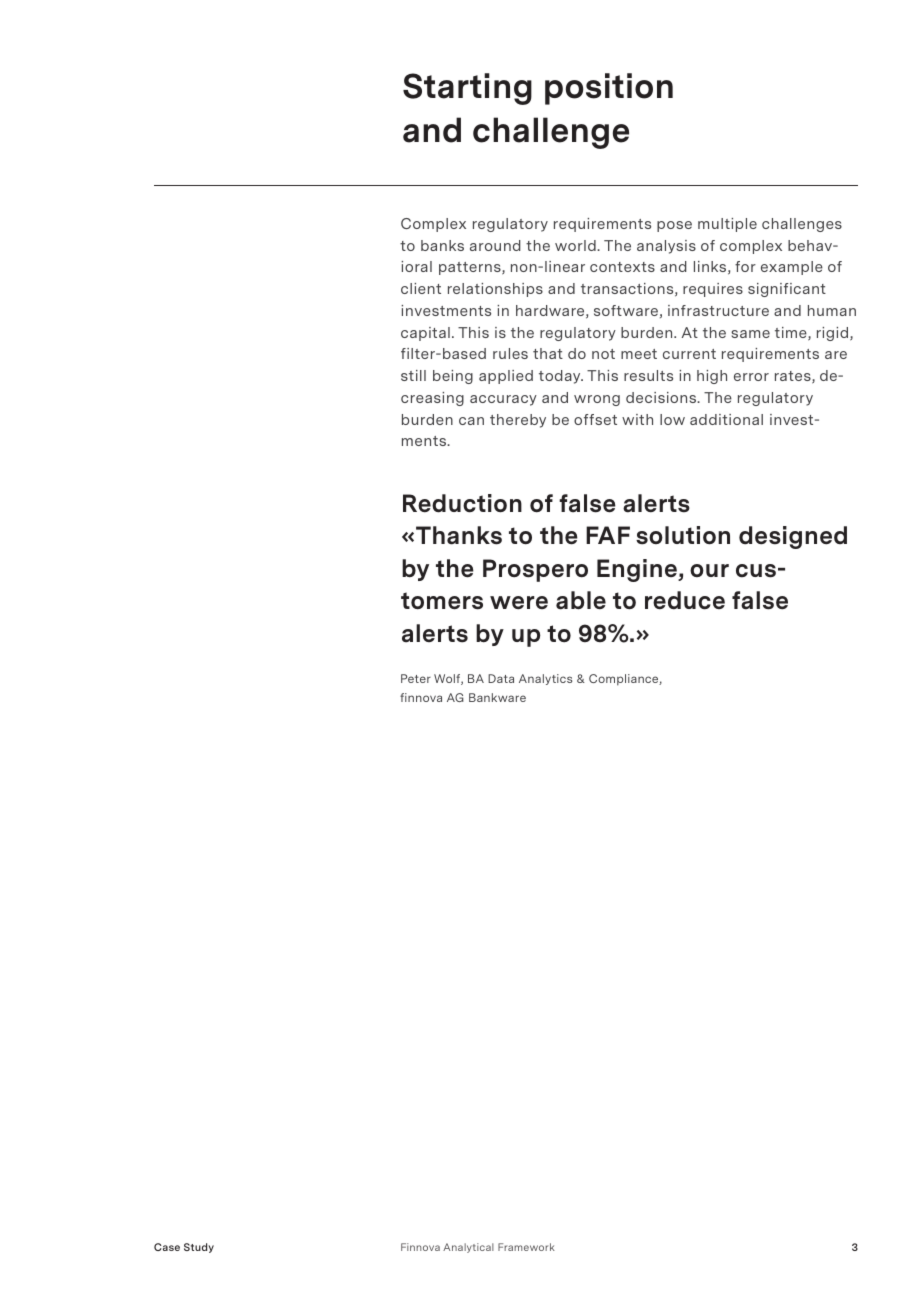  I want to click on Study, so click(199, 1248).
